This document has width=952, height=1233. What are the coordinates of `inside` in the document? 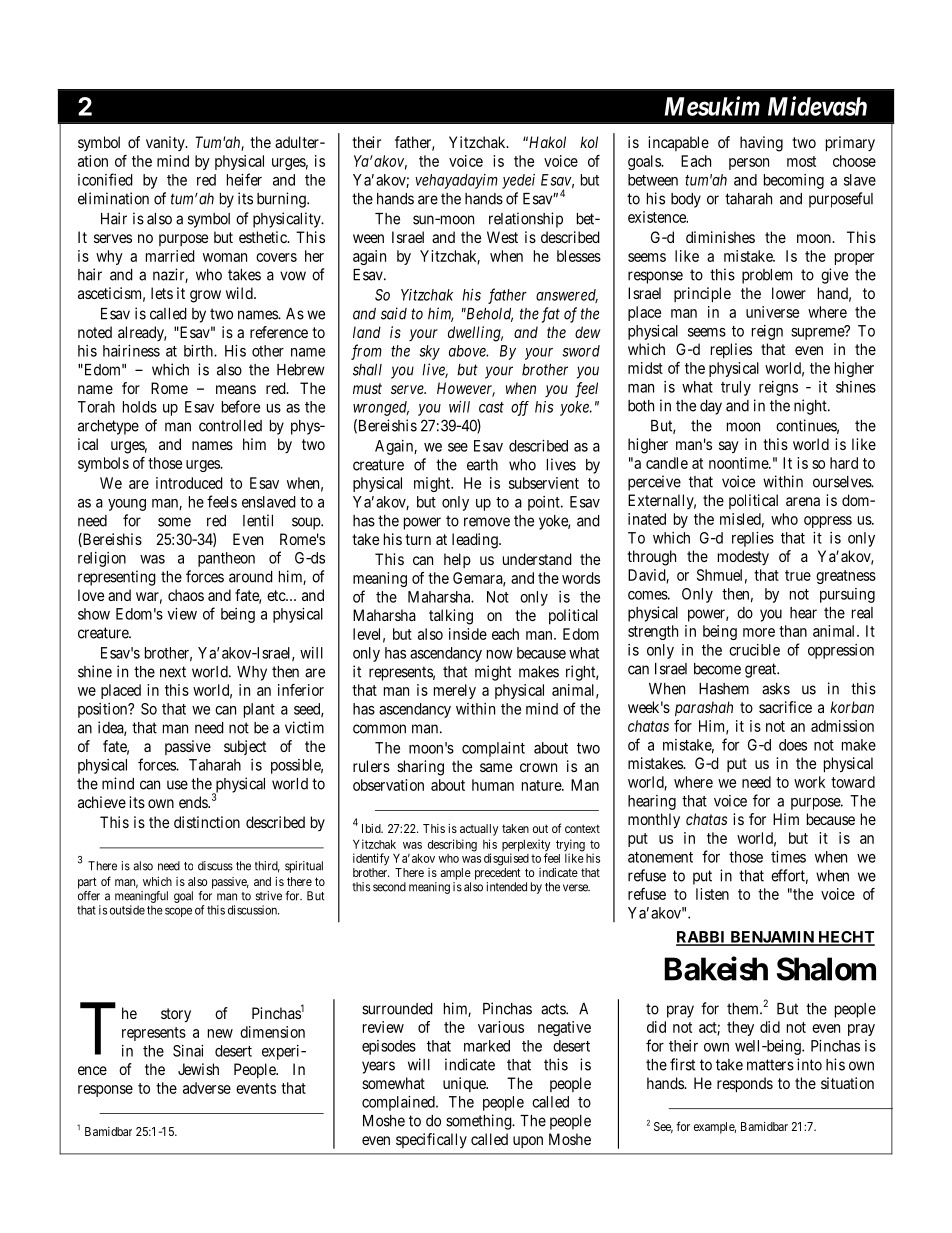 It's located at (468, 634).
